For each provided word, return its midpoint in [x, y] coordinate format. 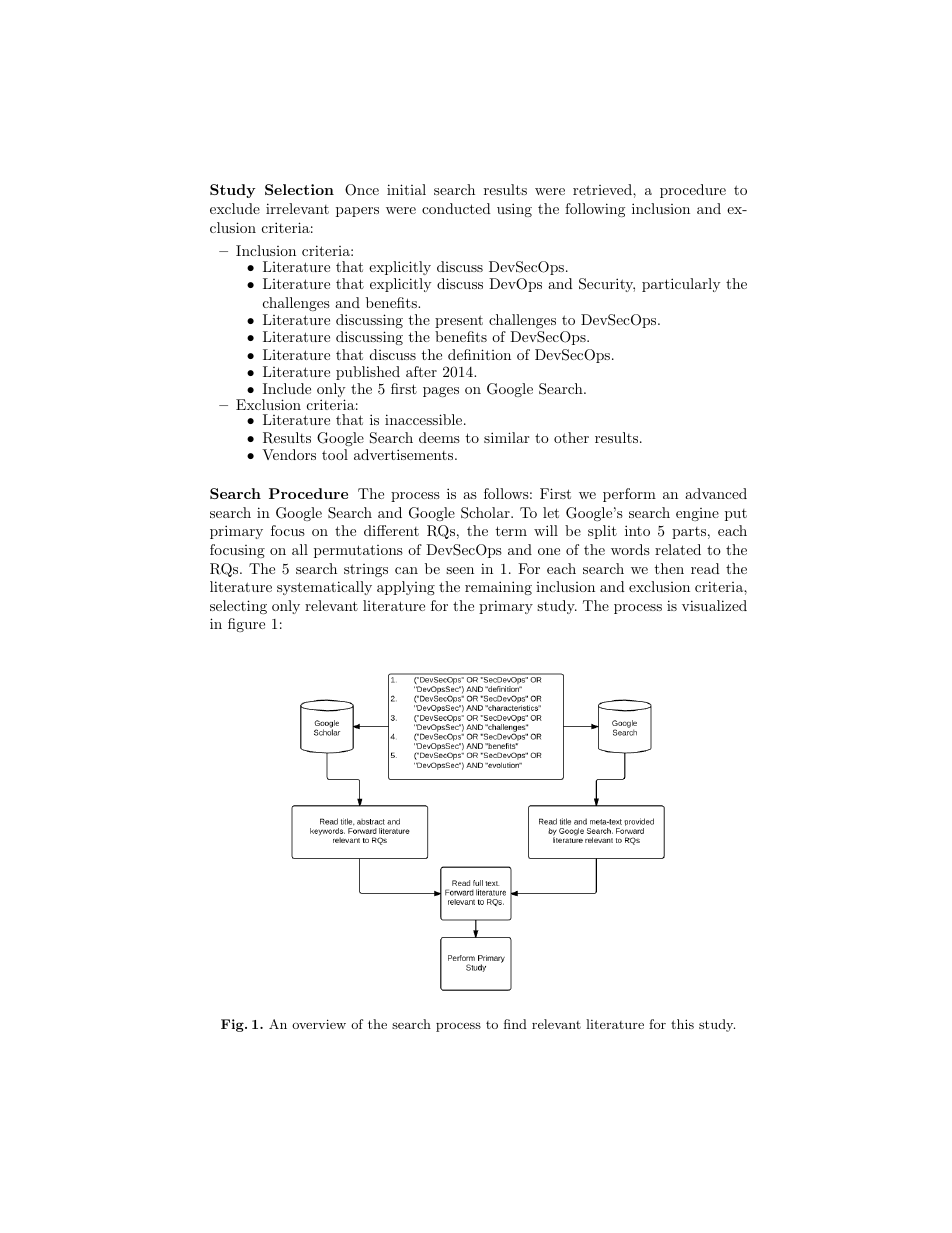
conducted [456, 208]
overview [319, 1024]
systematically [324, 588]
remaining [498, 588]
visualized [714, 605]
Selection [299, 189]
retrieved [603, 189]
